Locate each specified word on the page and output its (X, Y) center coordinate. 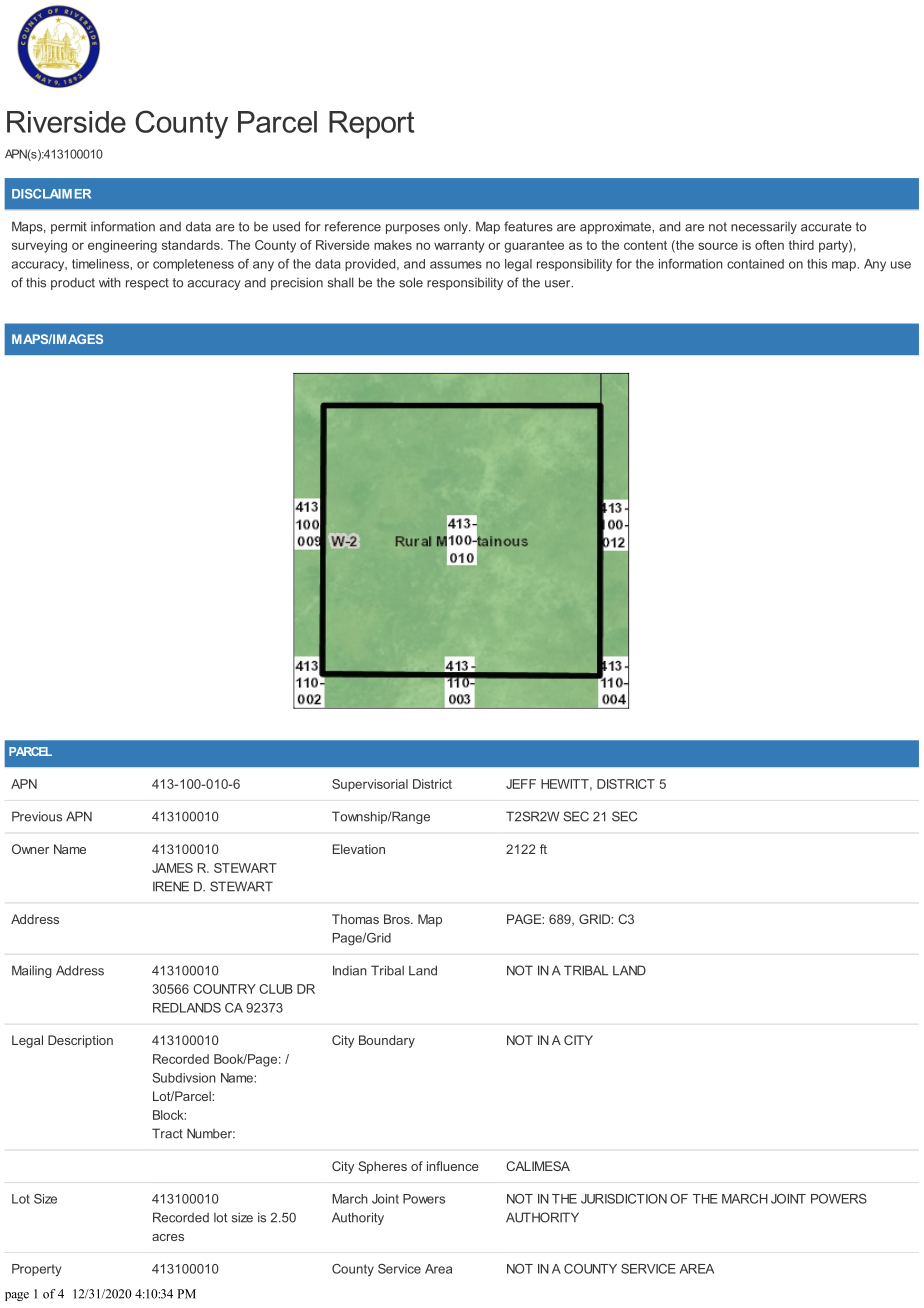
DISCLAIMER (51, 194)
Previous (37, 816)
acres (168, 1237)
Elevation (359, 849)
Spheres (382, 1167)
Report (371, 125)
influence (453, 1166)
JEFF (521, 784)
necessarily (764, 227)
